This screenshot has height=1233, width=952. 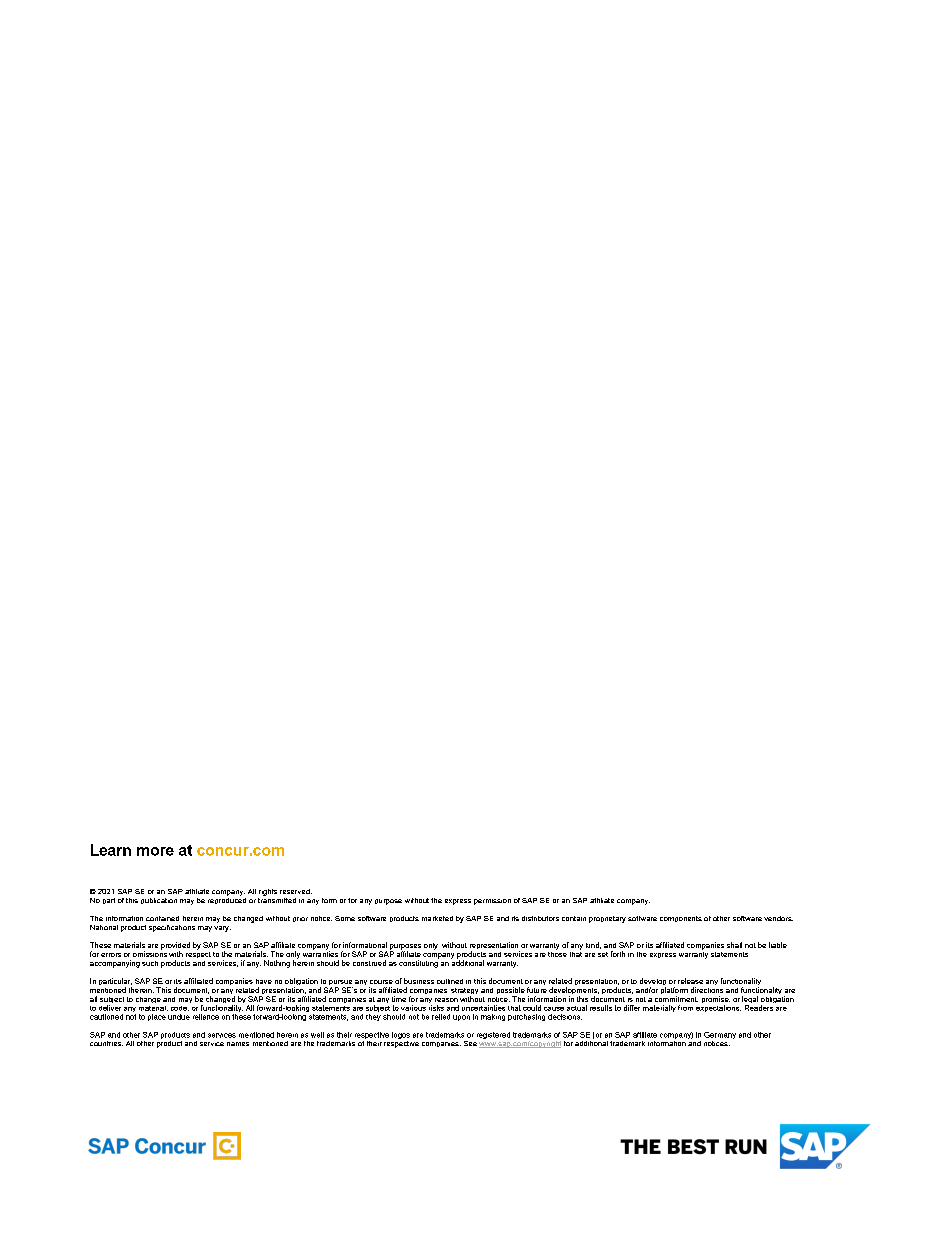 I want to click on specifications, so click(x=172, y=928).
